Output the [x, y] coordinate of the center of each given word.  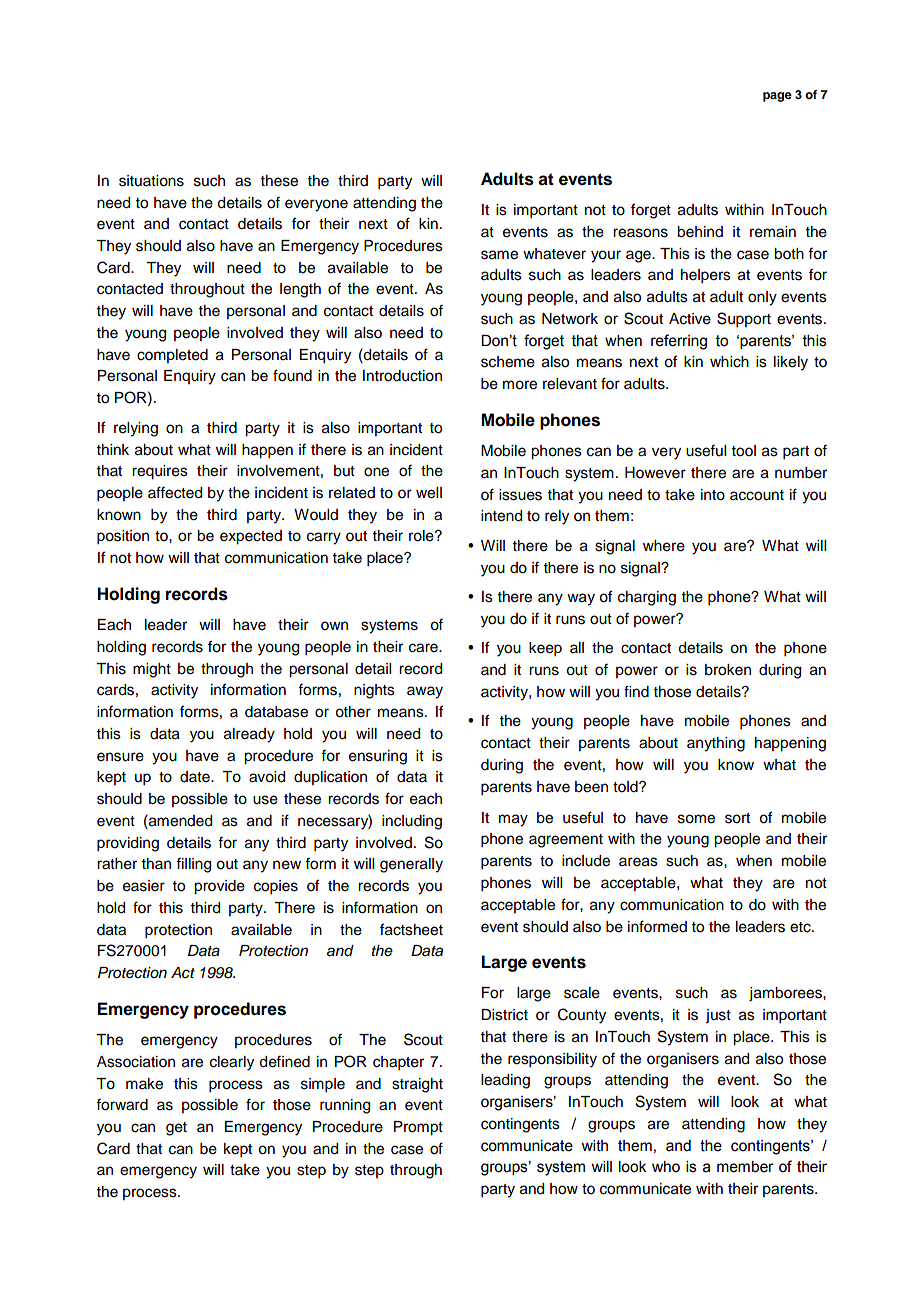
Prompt [418, 1128]
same [499, 255]
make [144, 1084]
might [152, 670]
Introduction [402, 376]
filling [193, 865]
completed [172, 356]
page [777, 97]
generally [411, 865]
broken [728, 670]
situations [151, 181]
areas [638, 862]
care [424, 648]
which [729, 362]
